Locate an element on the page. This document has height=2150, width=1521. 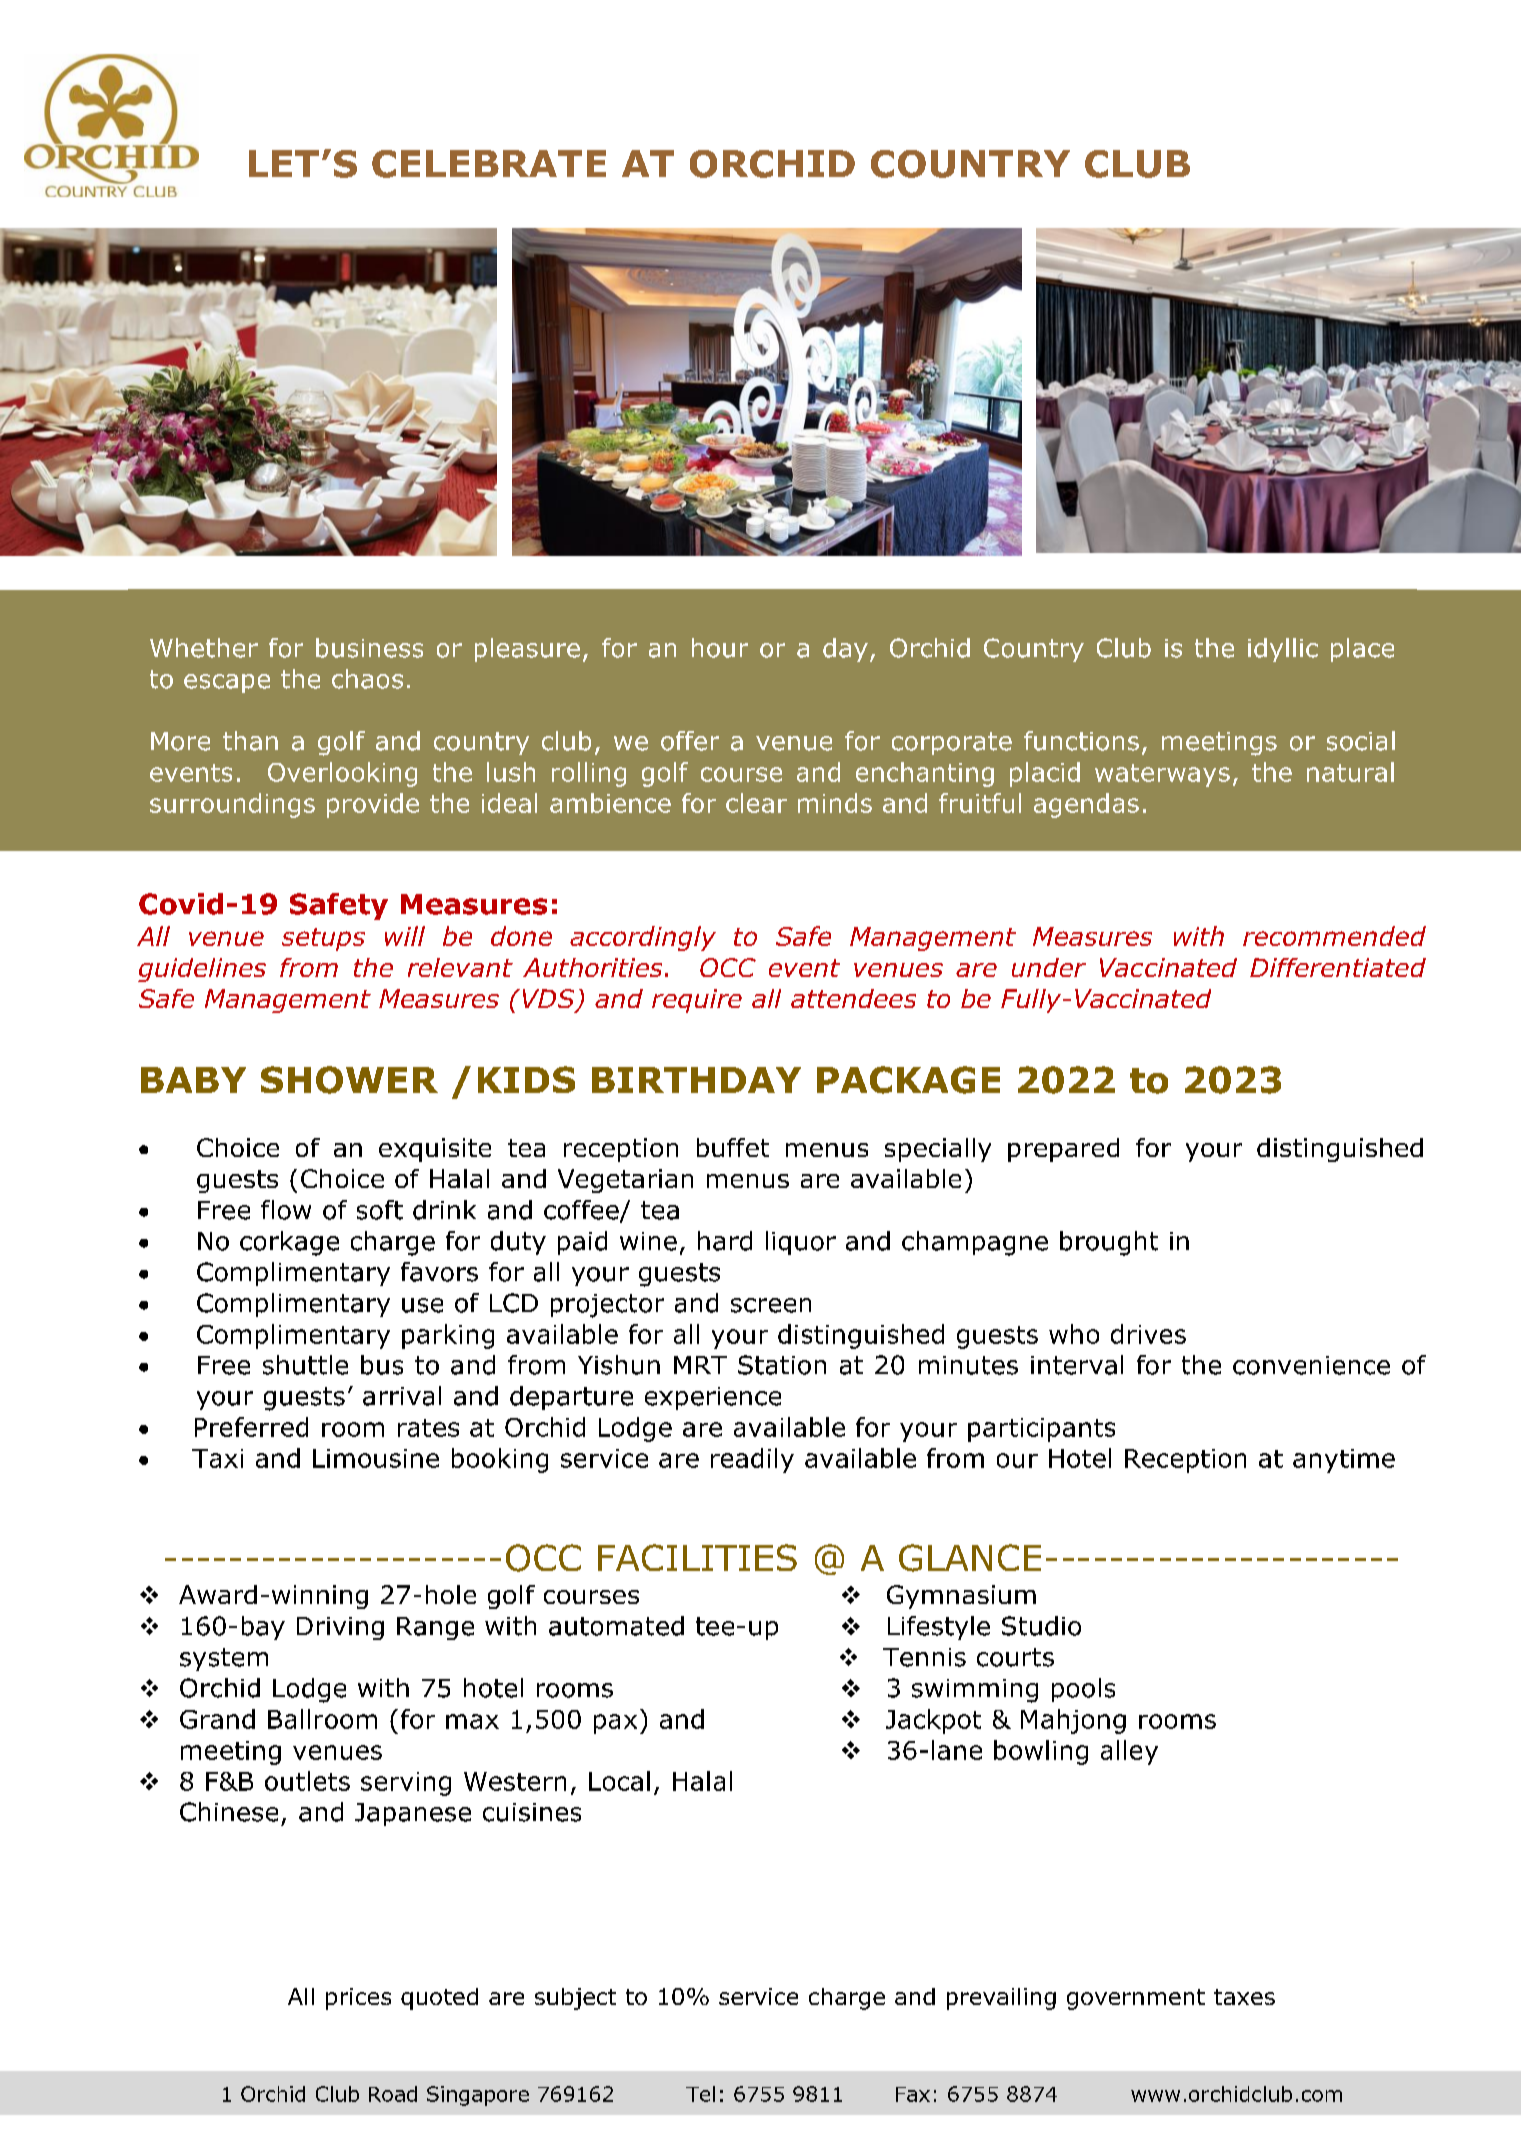
hour is located at coordinates (720, 648).
